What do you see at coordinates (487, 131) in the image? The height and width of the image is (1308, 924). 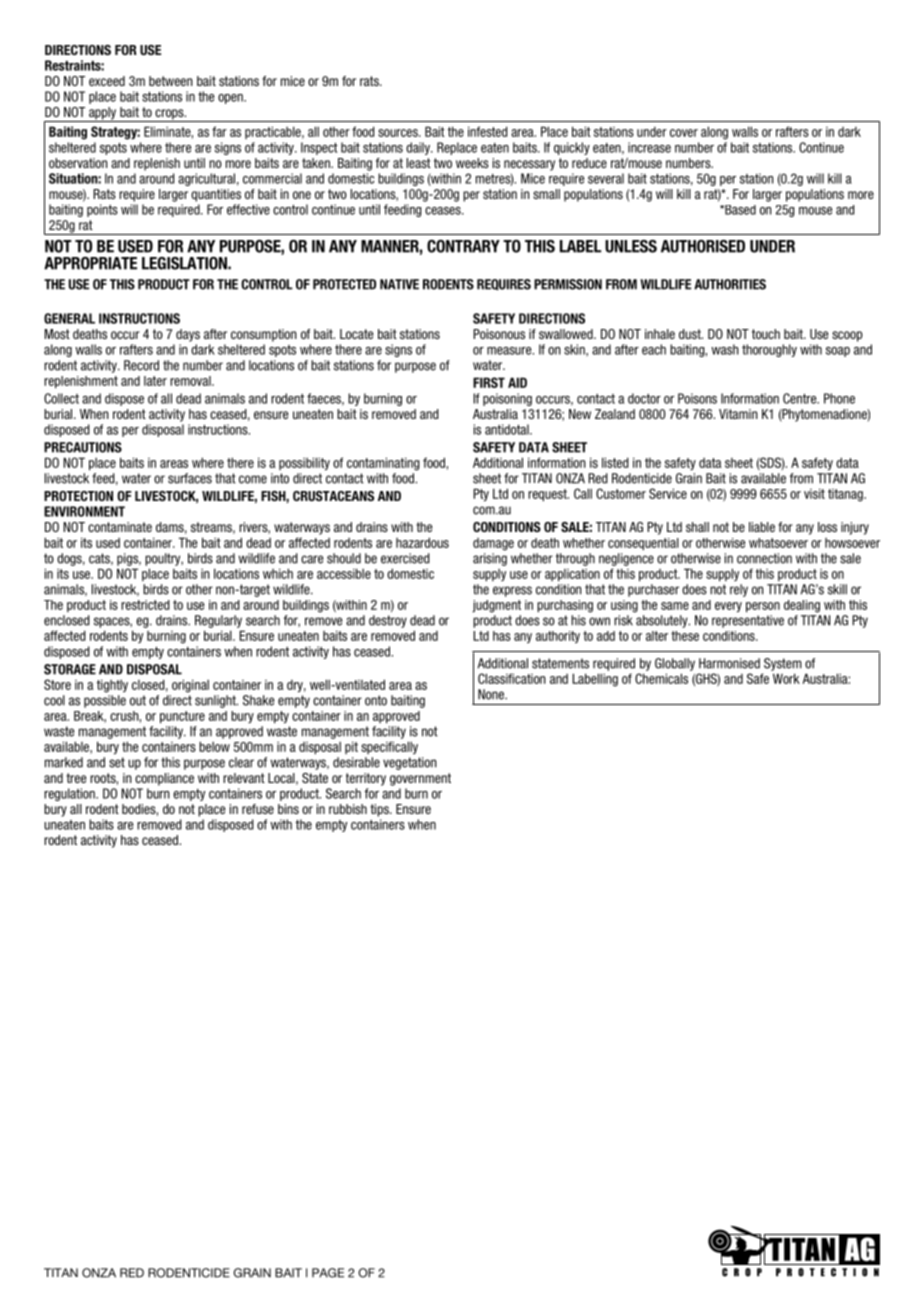 I see `infested` at bounding box center [487, 131].
